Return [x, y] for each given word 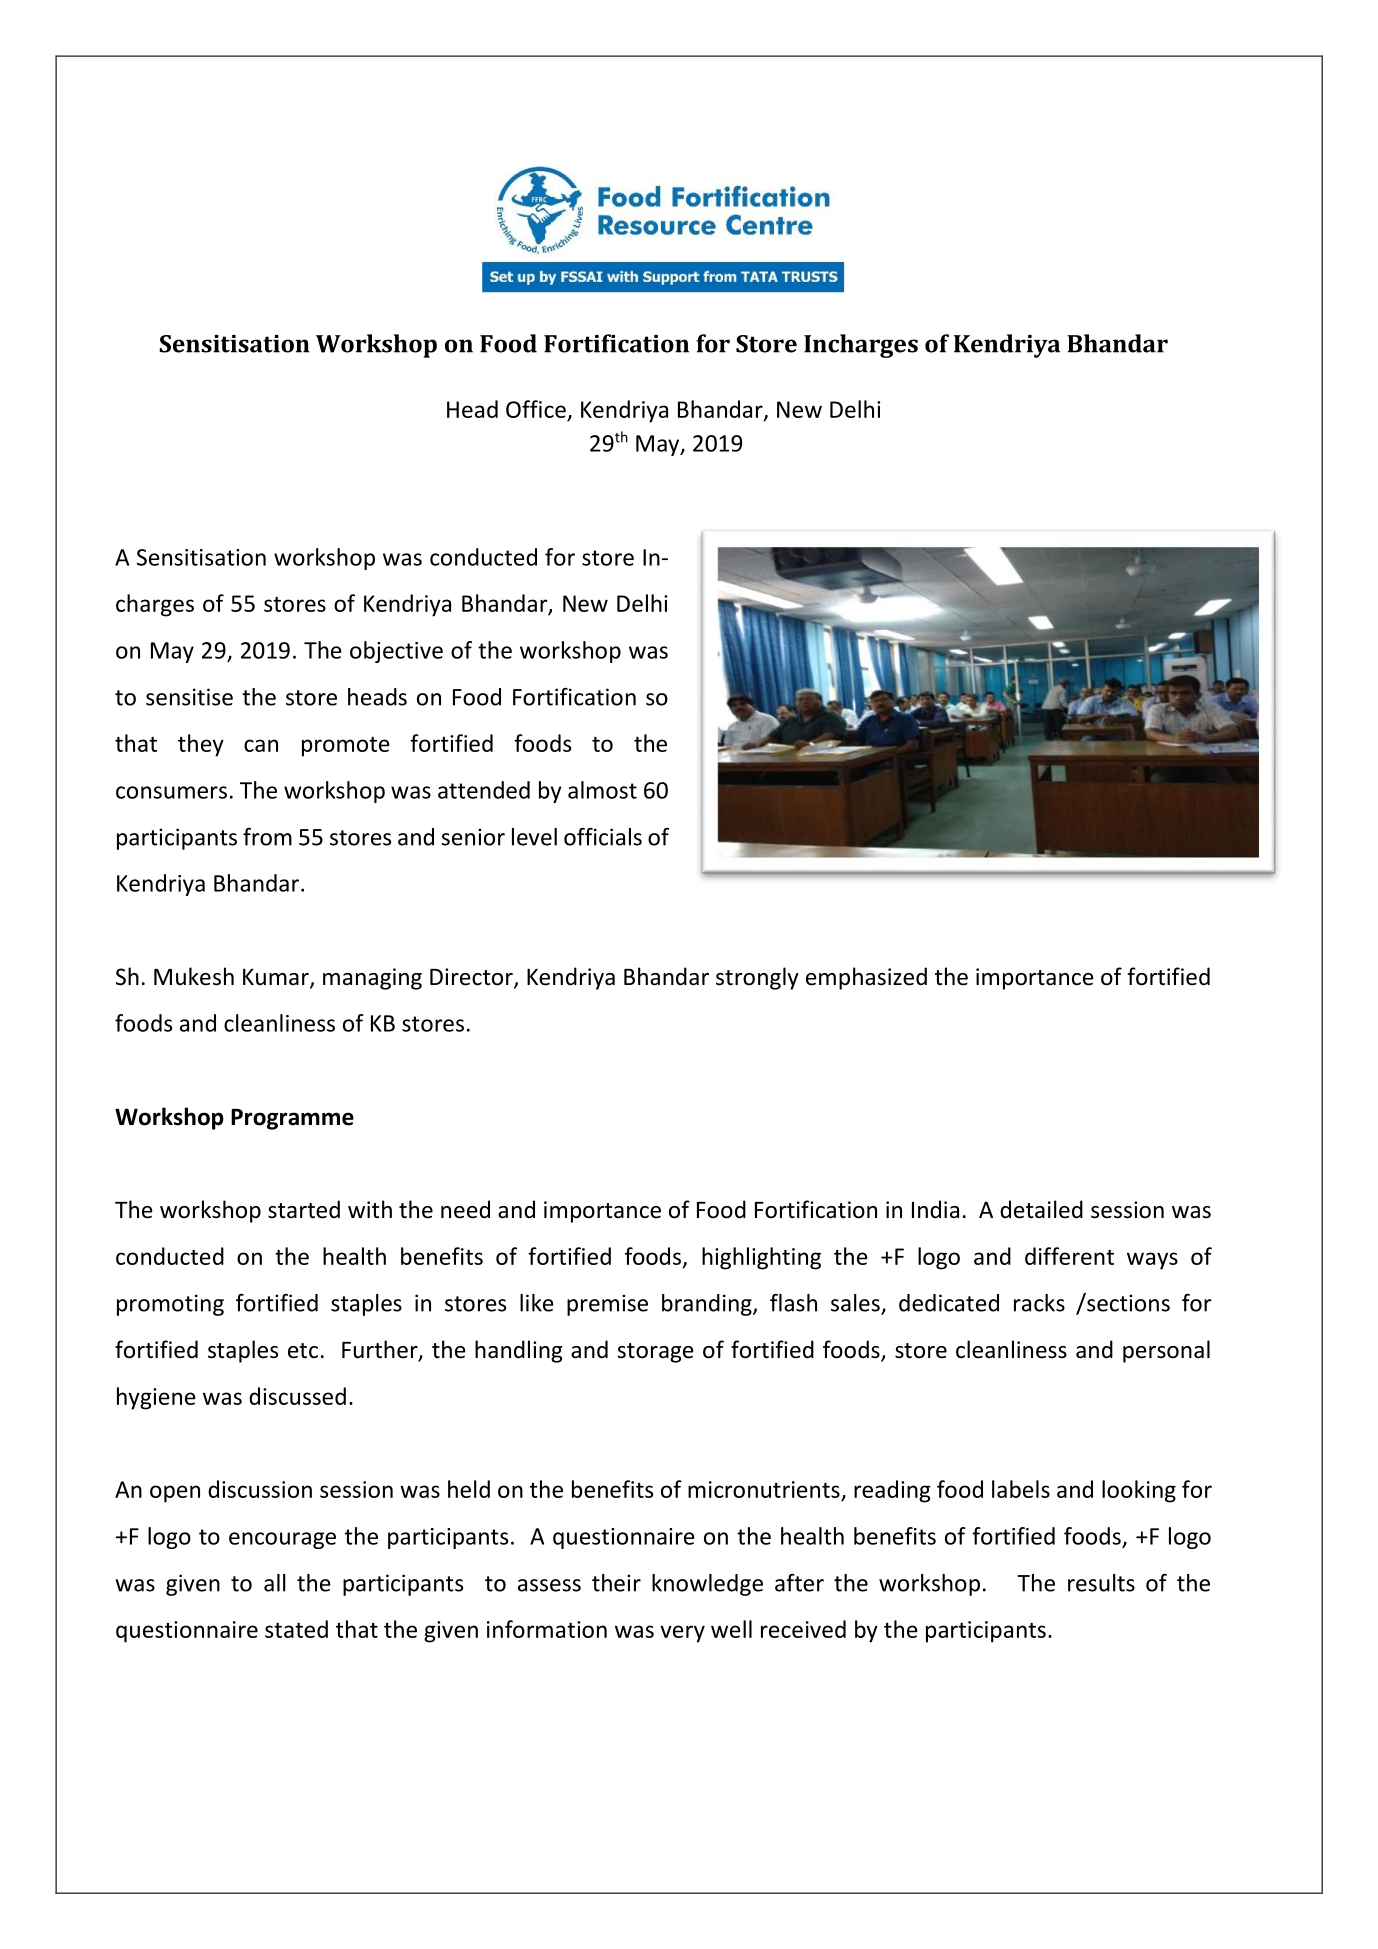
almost [602, 790]
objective [396, 652]
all [275, 1583]
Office [537, 410]
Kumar [277, 978]
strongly [757, 978]
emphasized [866, 978]
